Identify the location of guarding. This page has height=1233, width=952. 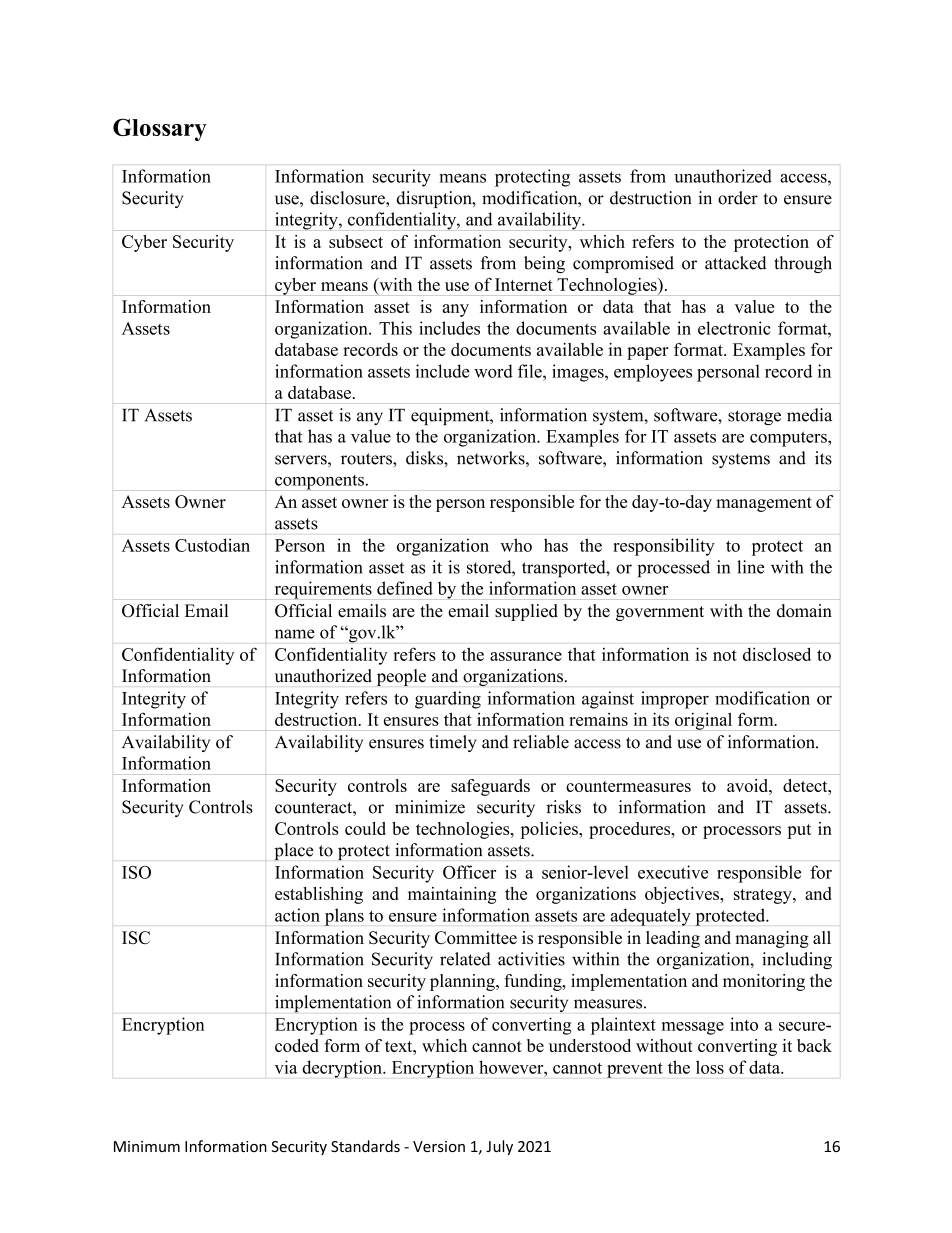
(448, 700).
